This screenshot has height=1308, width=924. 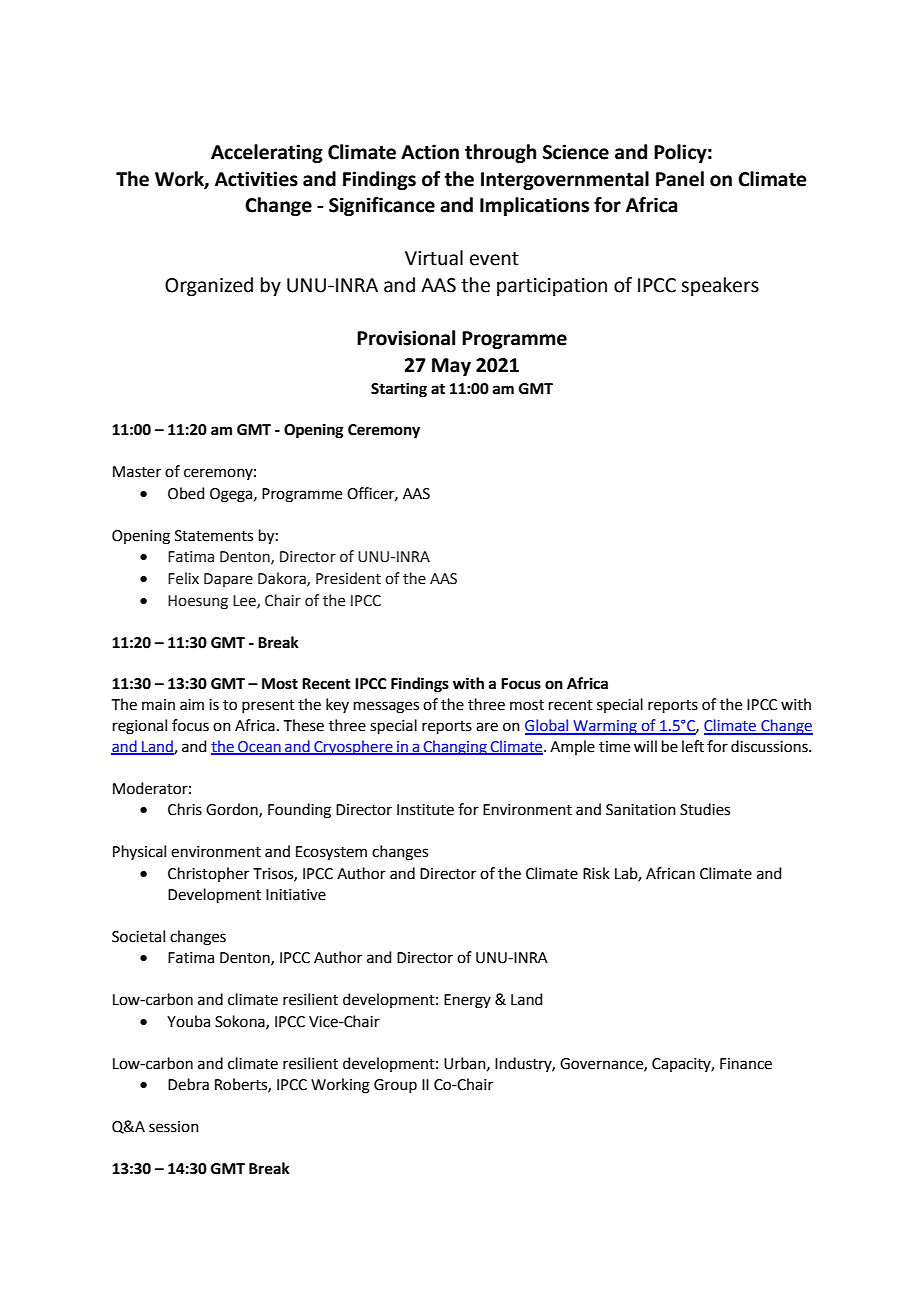 I want to click on Risk, so click(x=596, y=873).
